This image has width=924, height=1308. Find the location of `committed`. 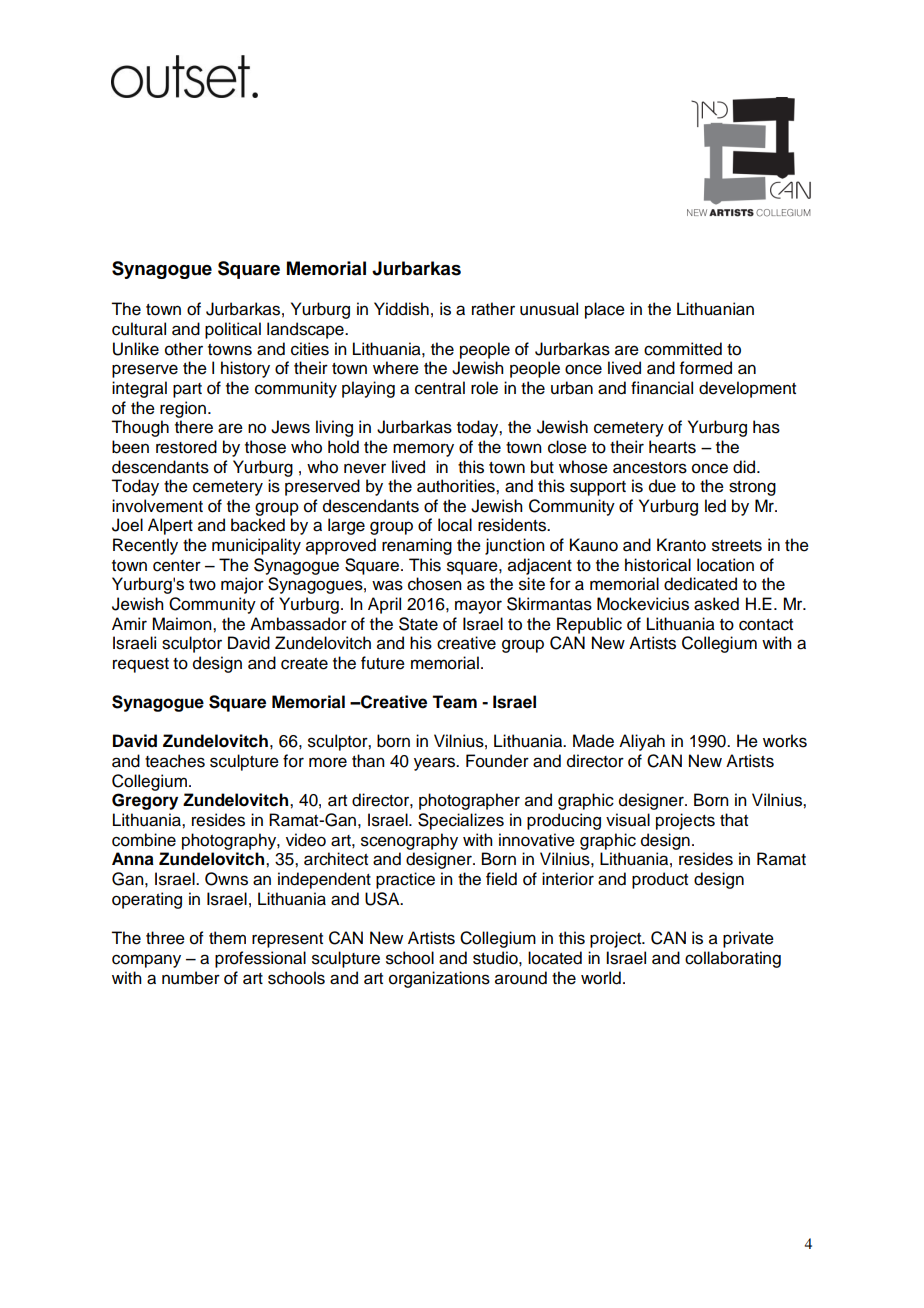

committed is located at coordinates (683, 349).
